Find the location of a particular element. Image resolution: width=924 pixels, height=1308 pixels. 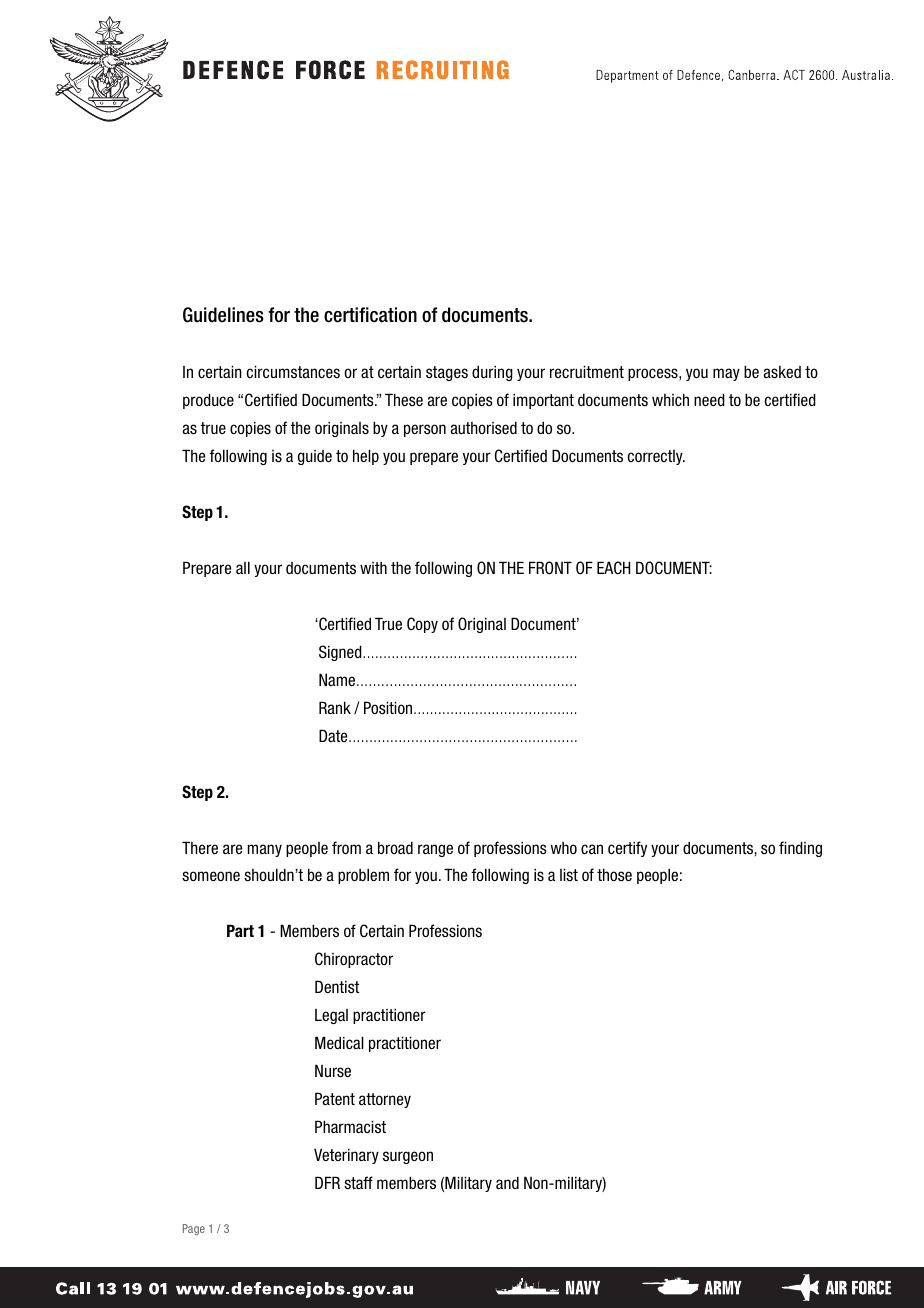

Chiropractor is located at coordinates (354, 960).
